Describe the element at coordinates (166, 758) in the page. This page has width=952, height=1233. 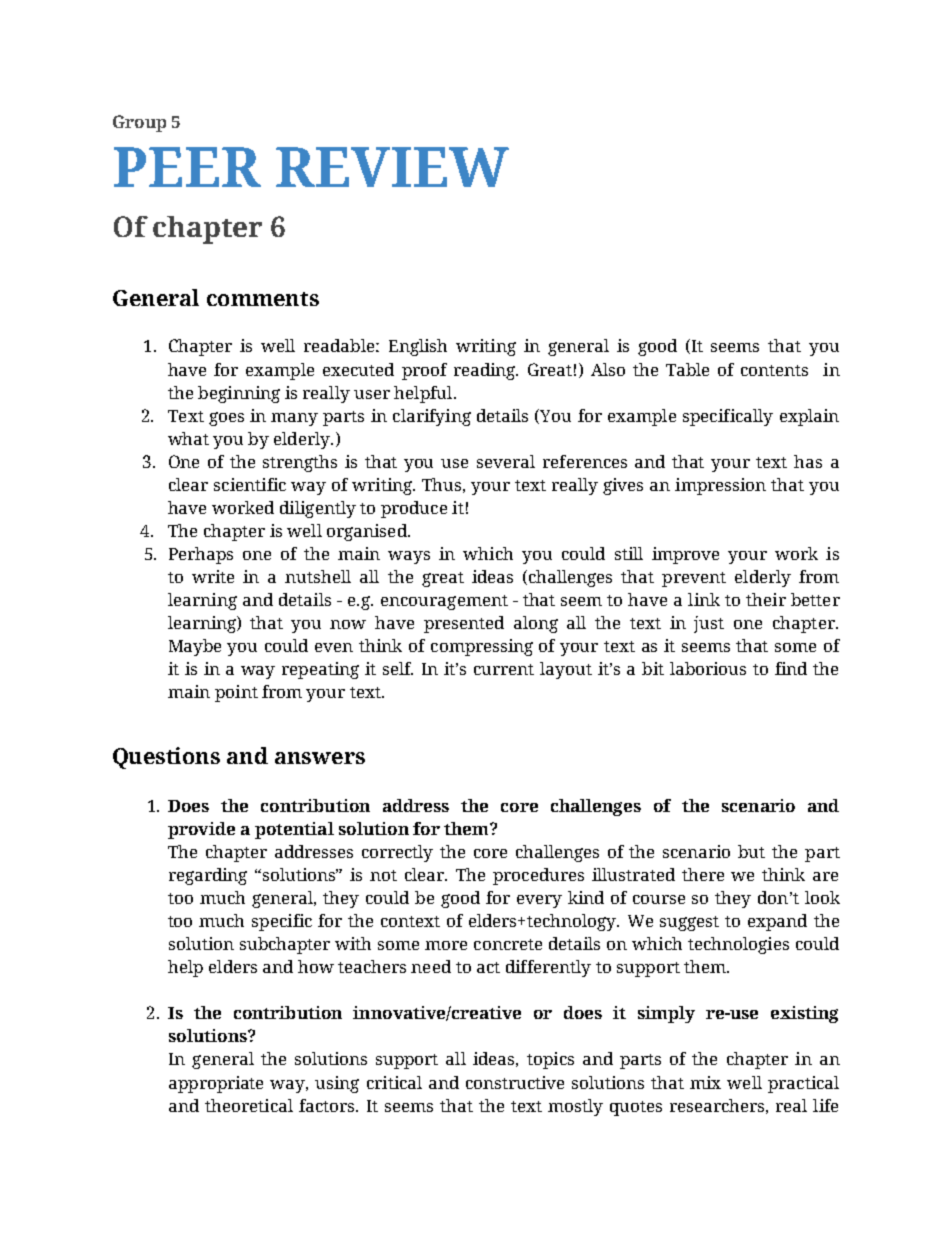
I see `Questions` at that location.
